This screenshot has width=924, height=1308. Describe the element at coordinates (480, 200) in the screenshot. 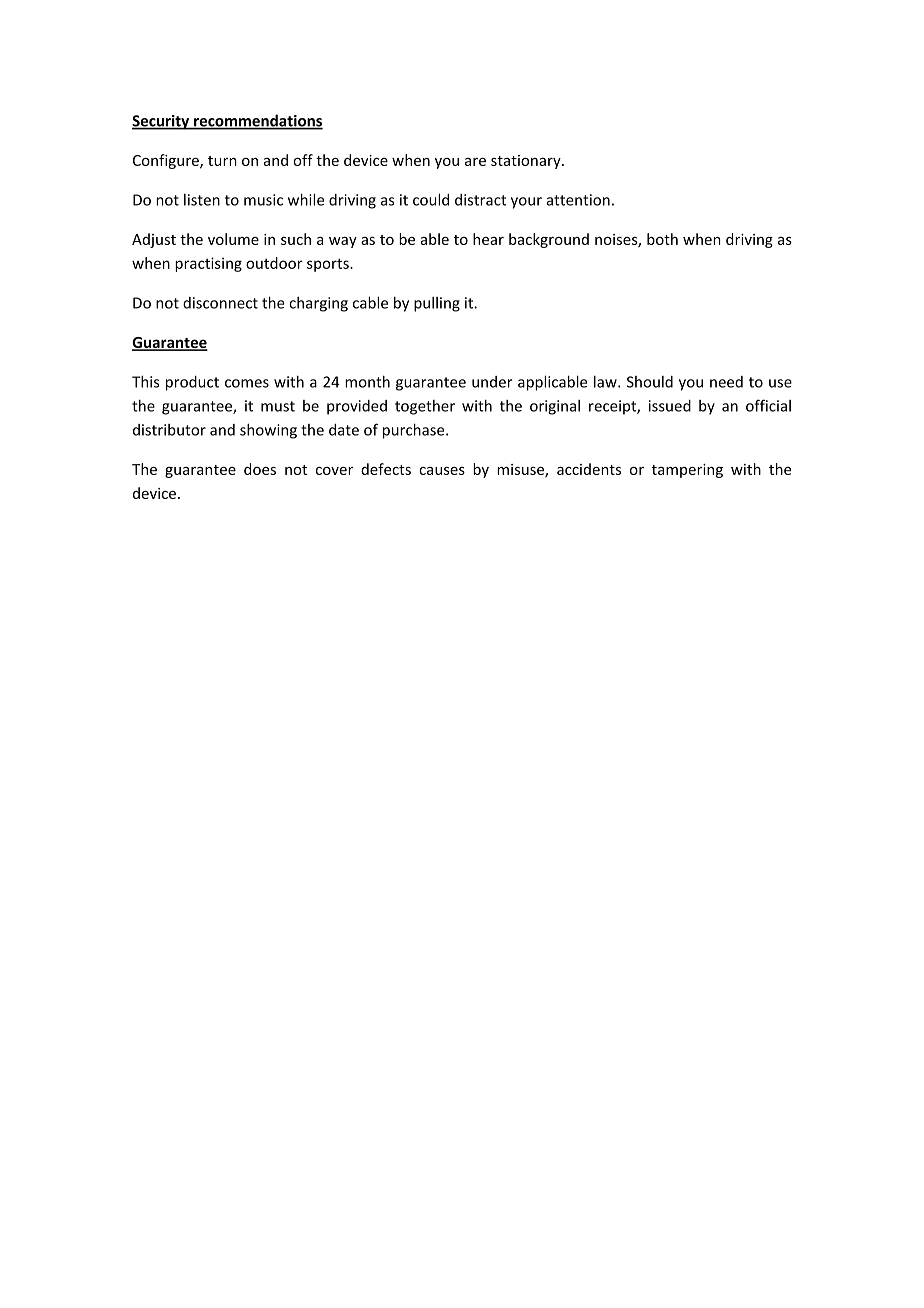

I see `distract` at that location.
